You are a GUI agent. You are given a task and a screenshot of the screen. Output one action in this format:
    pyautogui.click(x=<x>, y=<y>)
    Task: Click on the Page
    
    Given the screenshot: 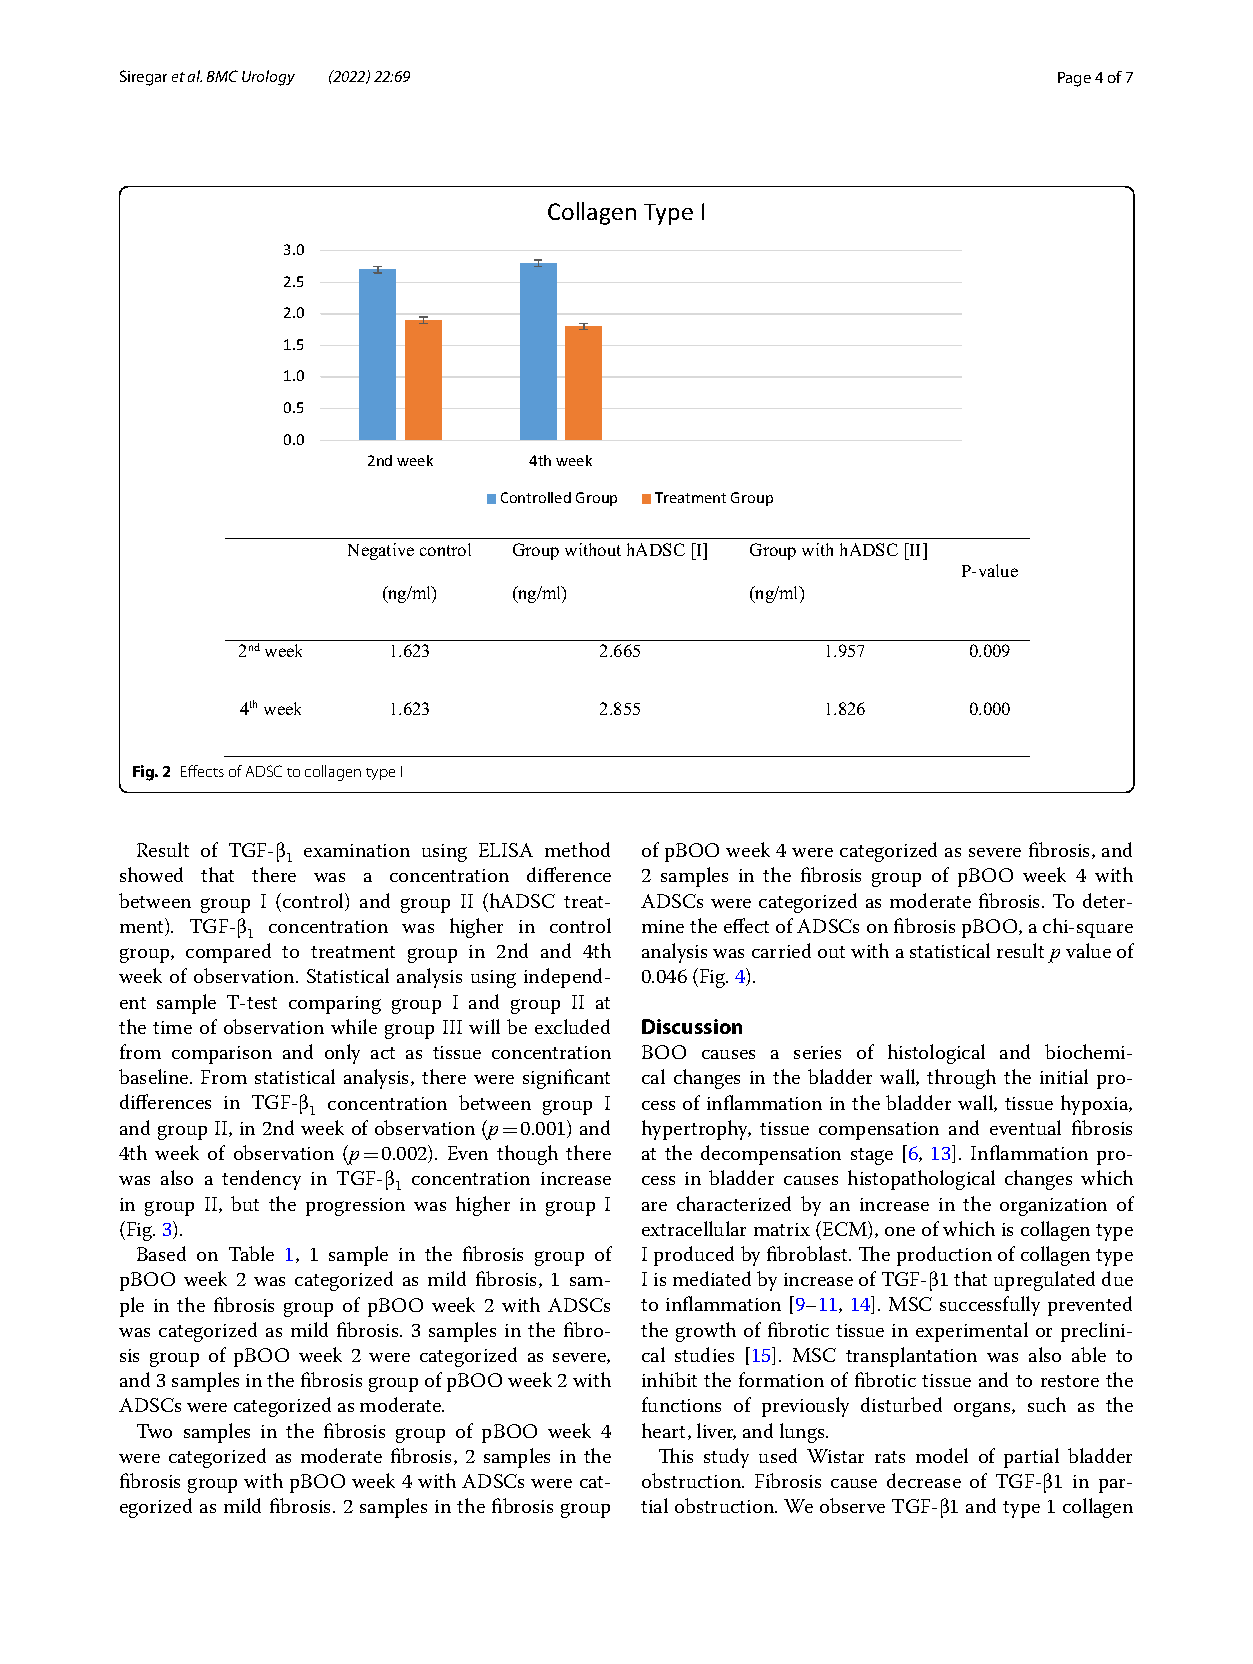 What is the action you would take?
    pyautogui.click(x=1074, y=79)
